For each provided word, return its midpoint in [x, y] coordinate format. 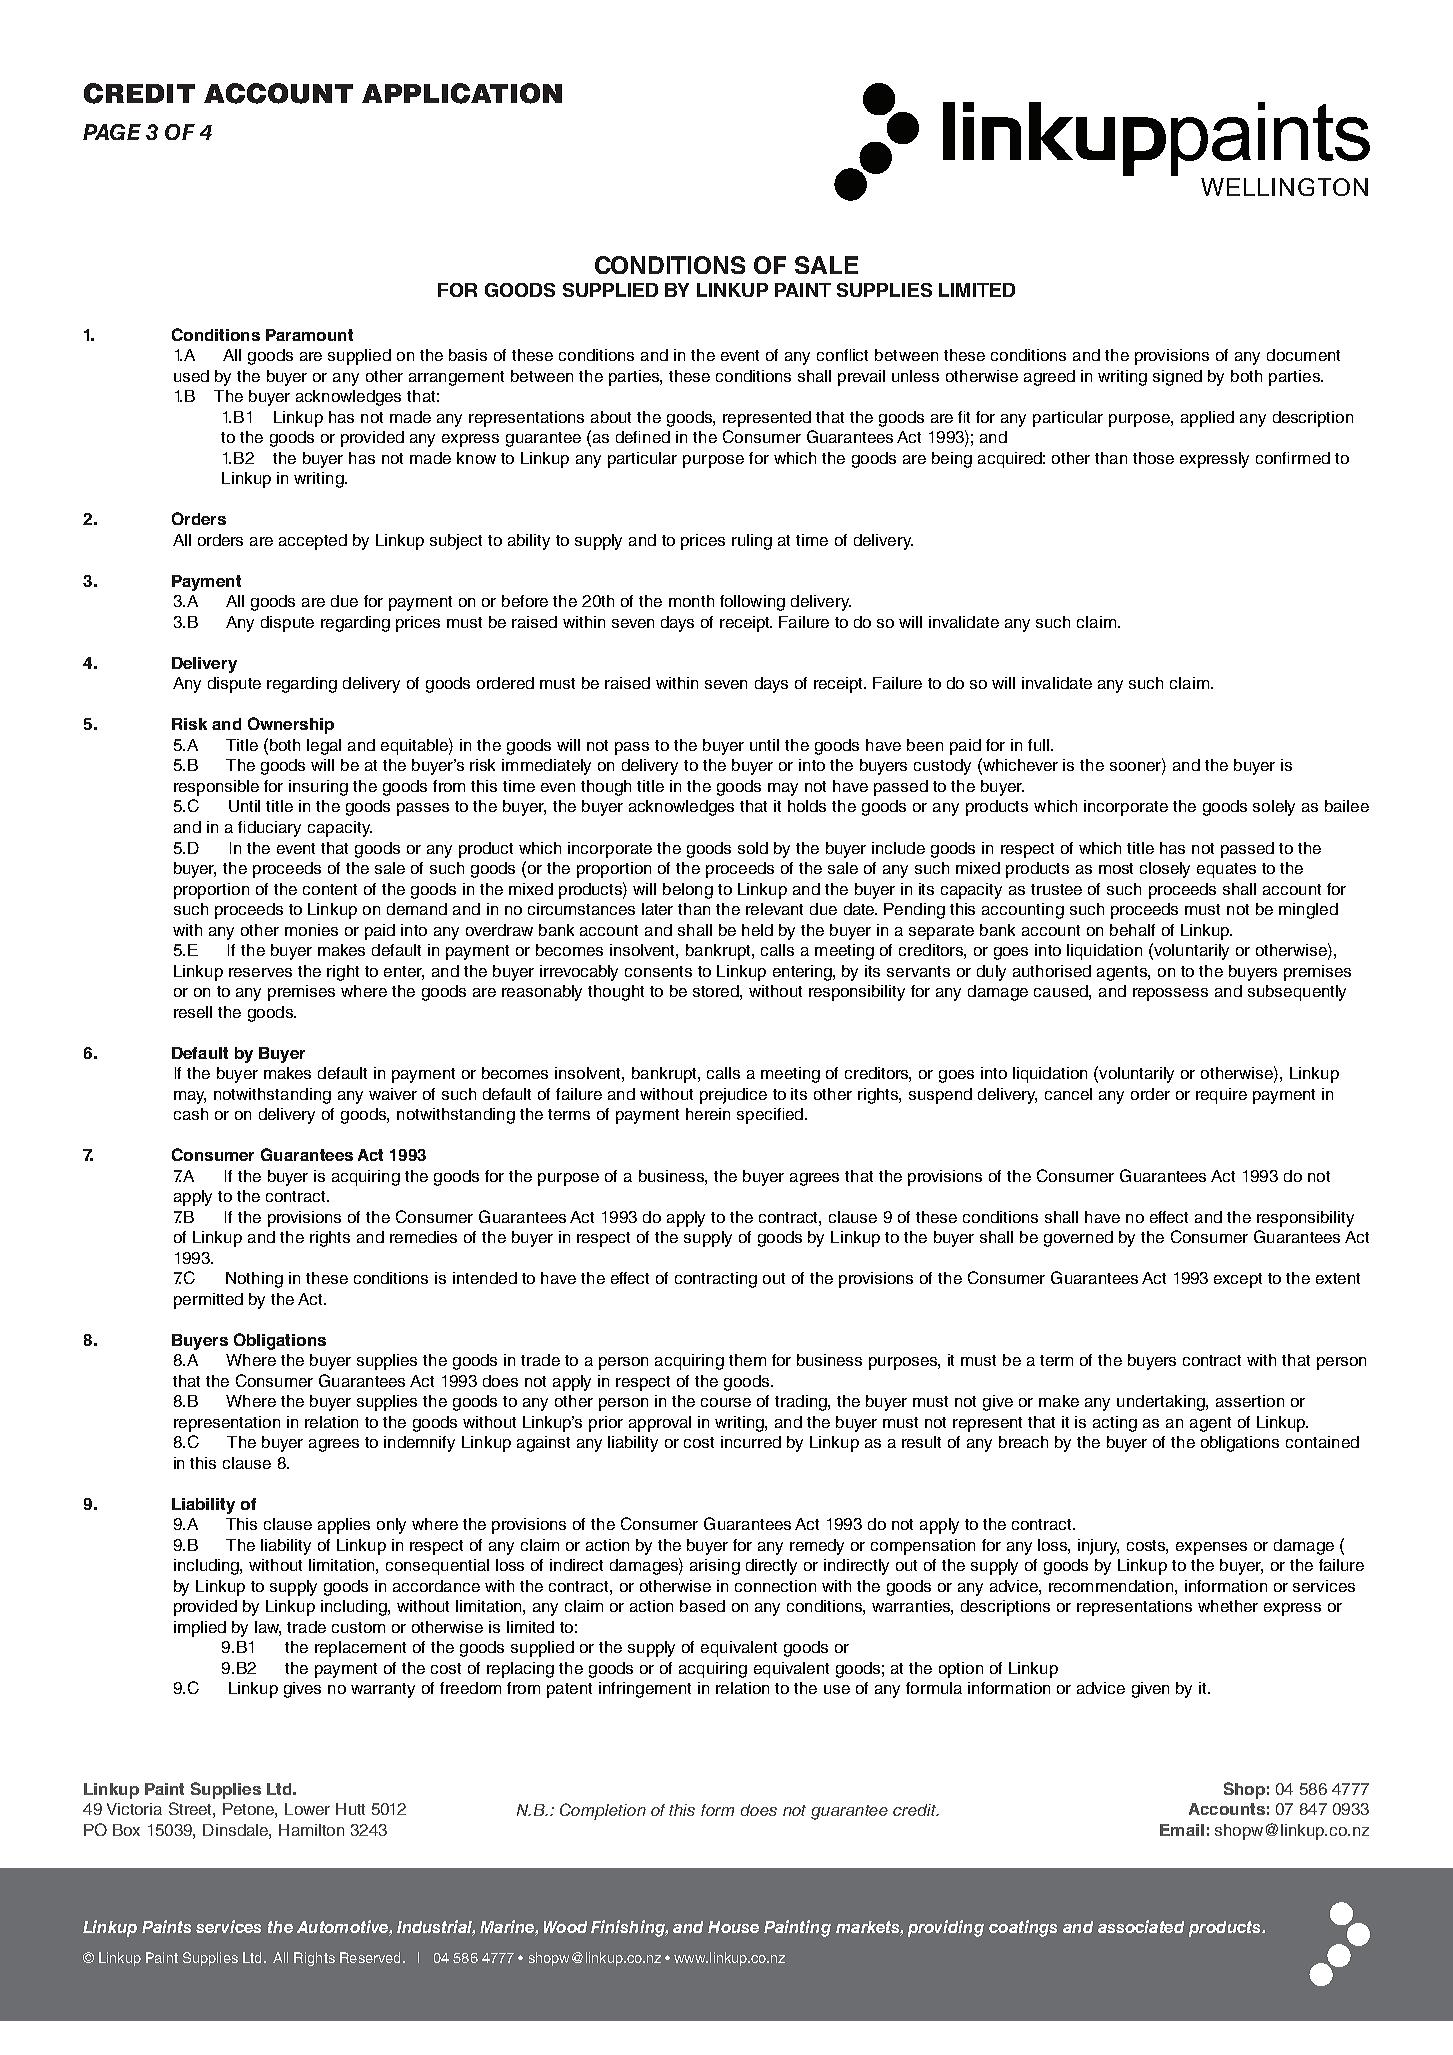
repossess [1170, 994]
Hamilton [311, 1830]
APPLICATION [462, 93]
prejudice [733, 1096]
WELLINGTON [1284, 187]
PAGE [112, 132]
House [733, 1927]
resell [193, 1012]
